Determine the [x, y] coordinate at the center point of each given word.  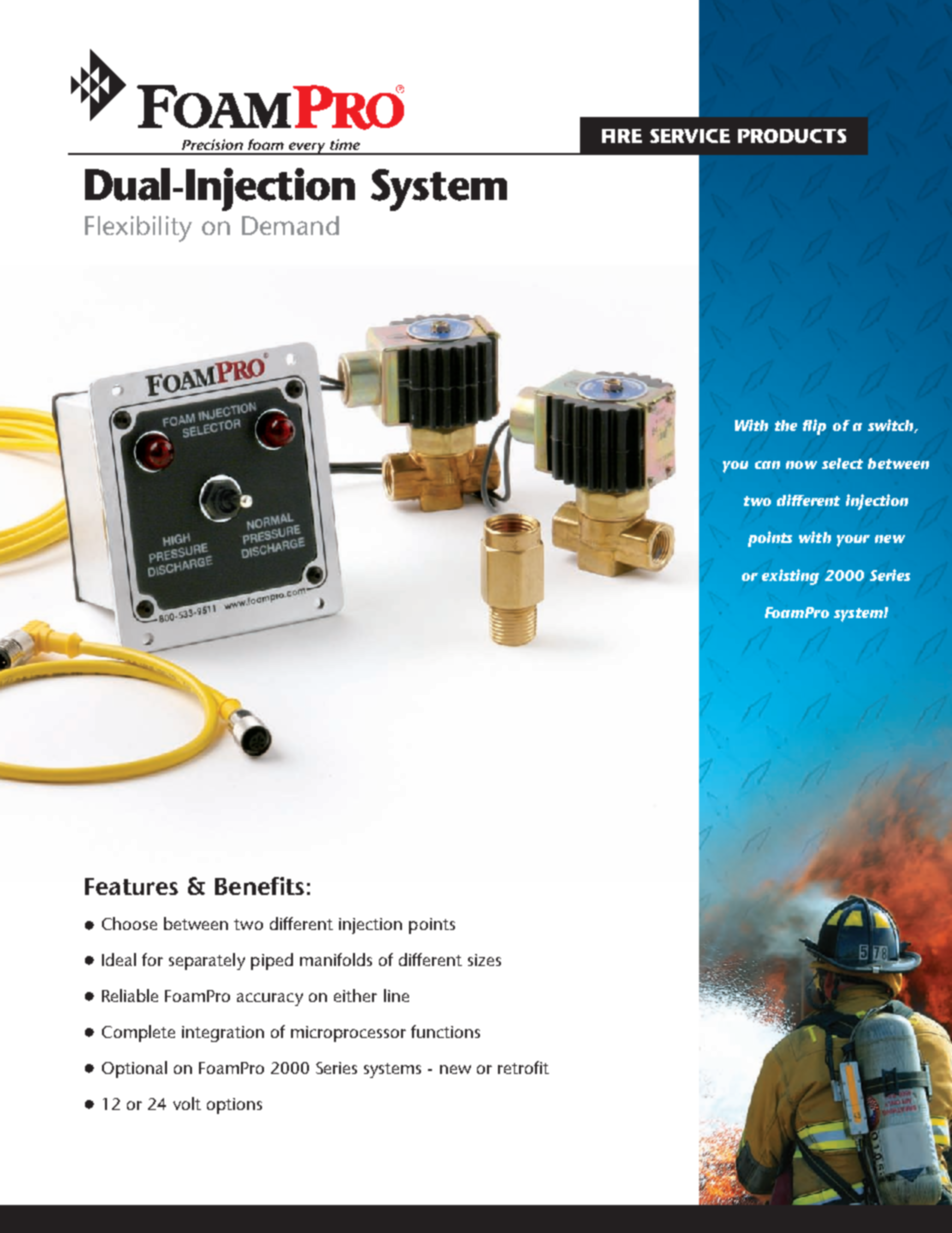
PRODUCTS [792, 136]
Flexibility [138, 229]
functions [445, 1031]
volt [187, 1103]
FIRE [622, 136]
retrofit [523, 1067]
